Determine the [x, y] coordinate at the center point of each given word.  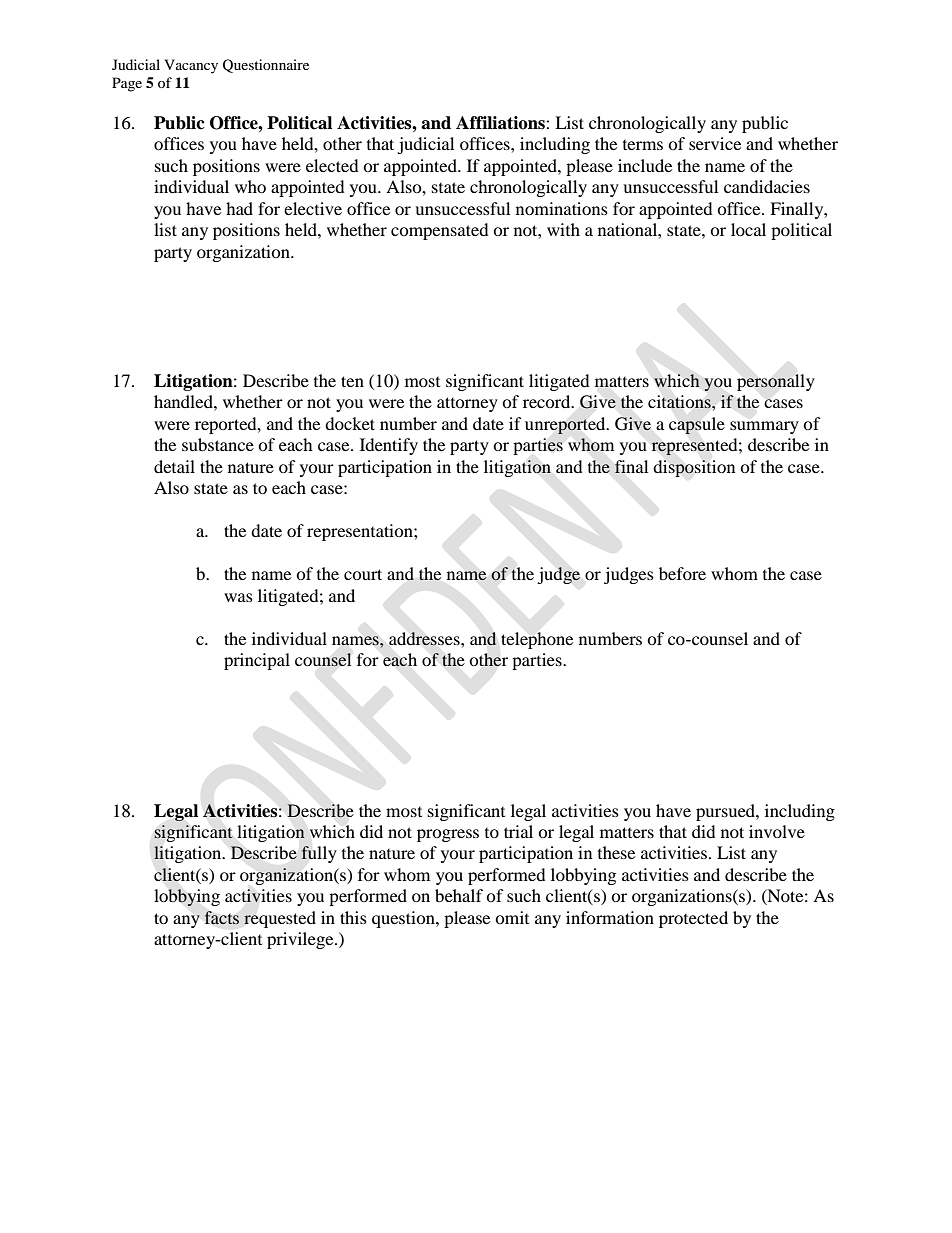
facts [221, 918]
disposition [694, 468]
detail [174, 466]
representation [361, 532]
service [715, 143]
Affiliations [501, 123]
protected [693, 919]
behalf [459, 895]
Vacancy [191, 66]
